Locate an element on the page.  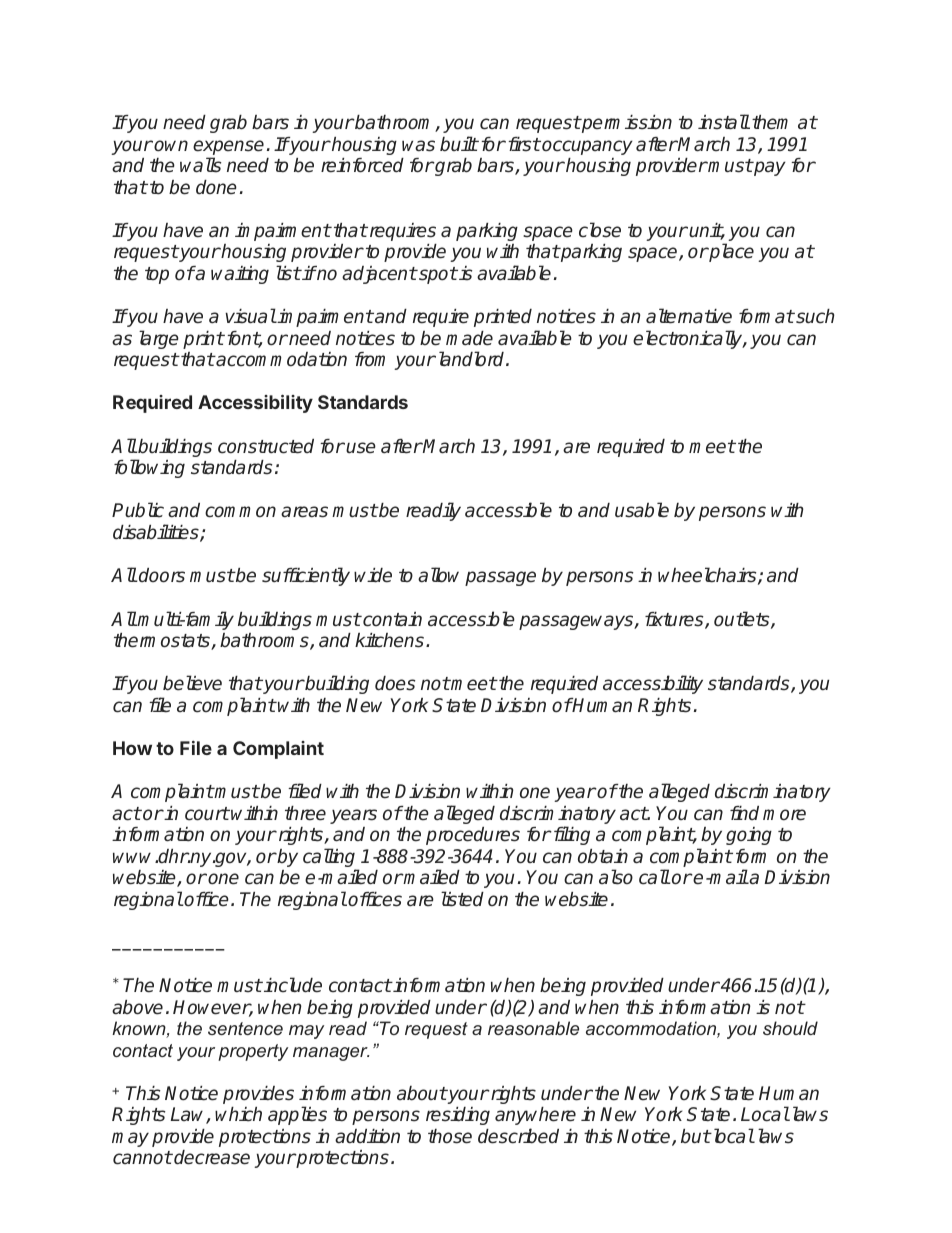
usable is located at coordinates (642, 510).
